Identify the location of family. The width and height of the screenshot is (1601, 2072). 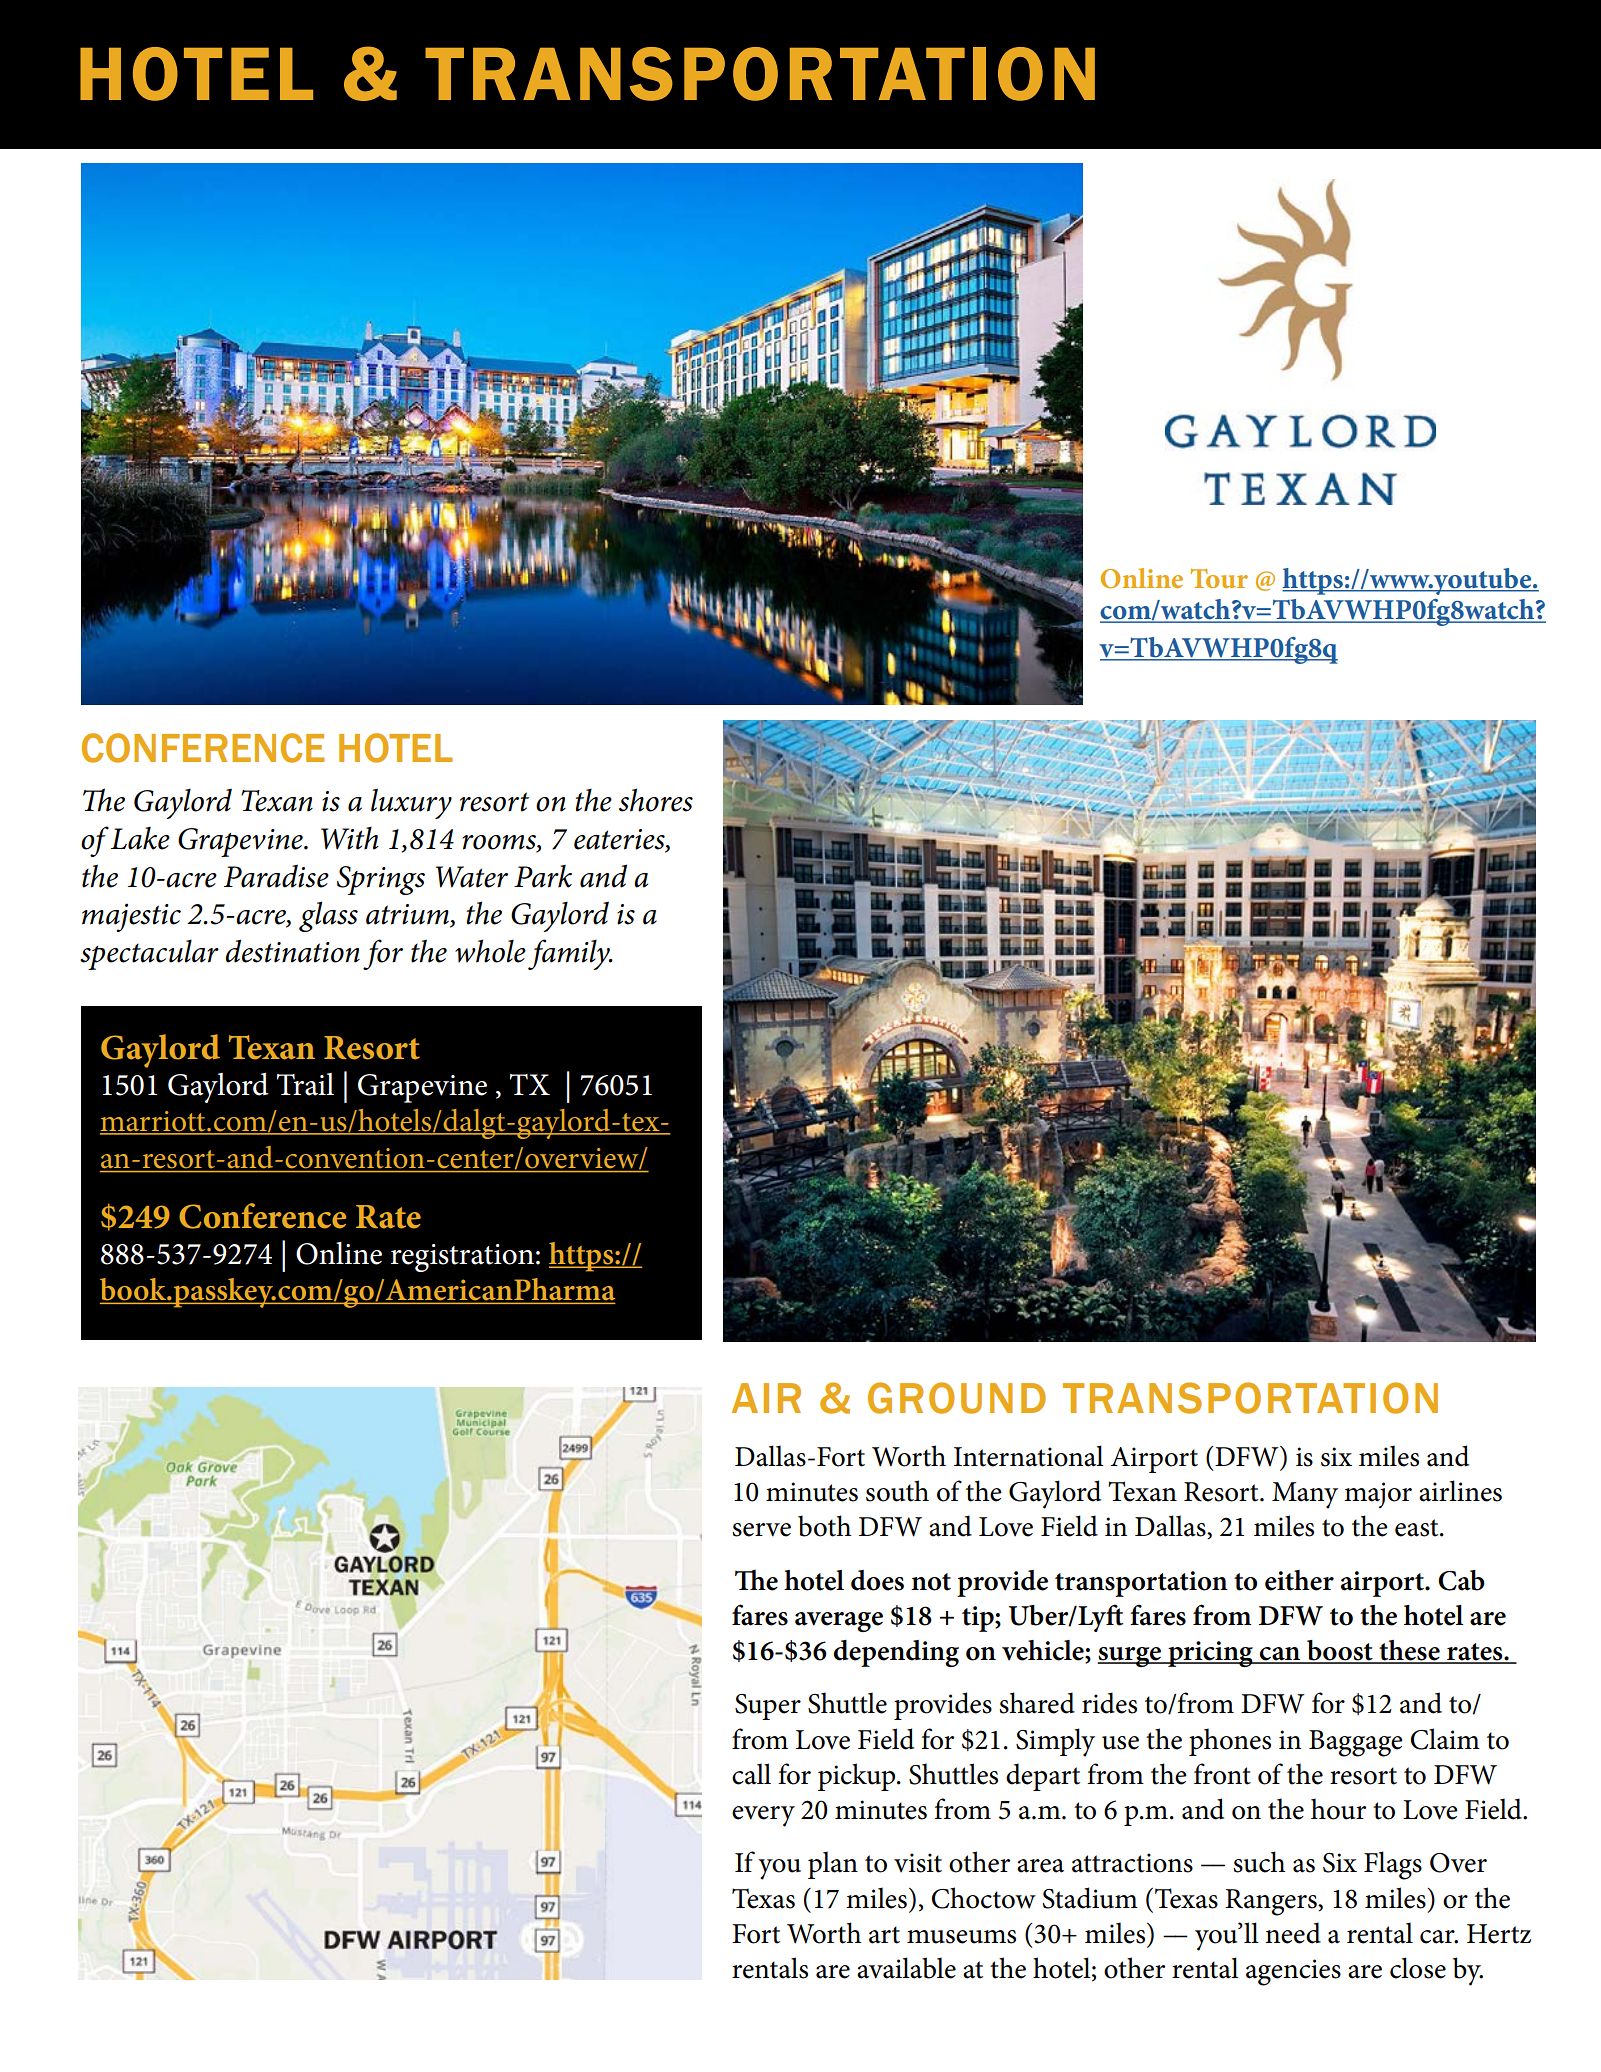
(570, 954).
